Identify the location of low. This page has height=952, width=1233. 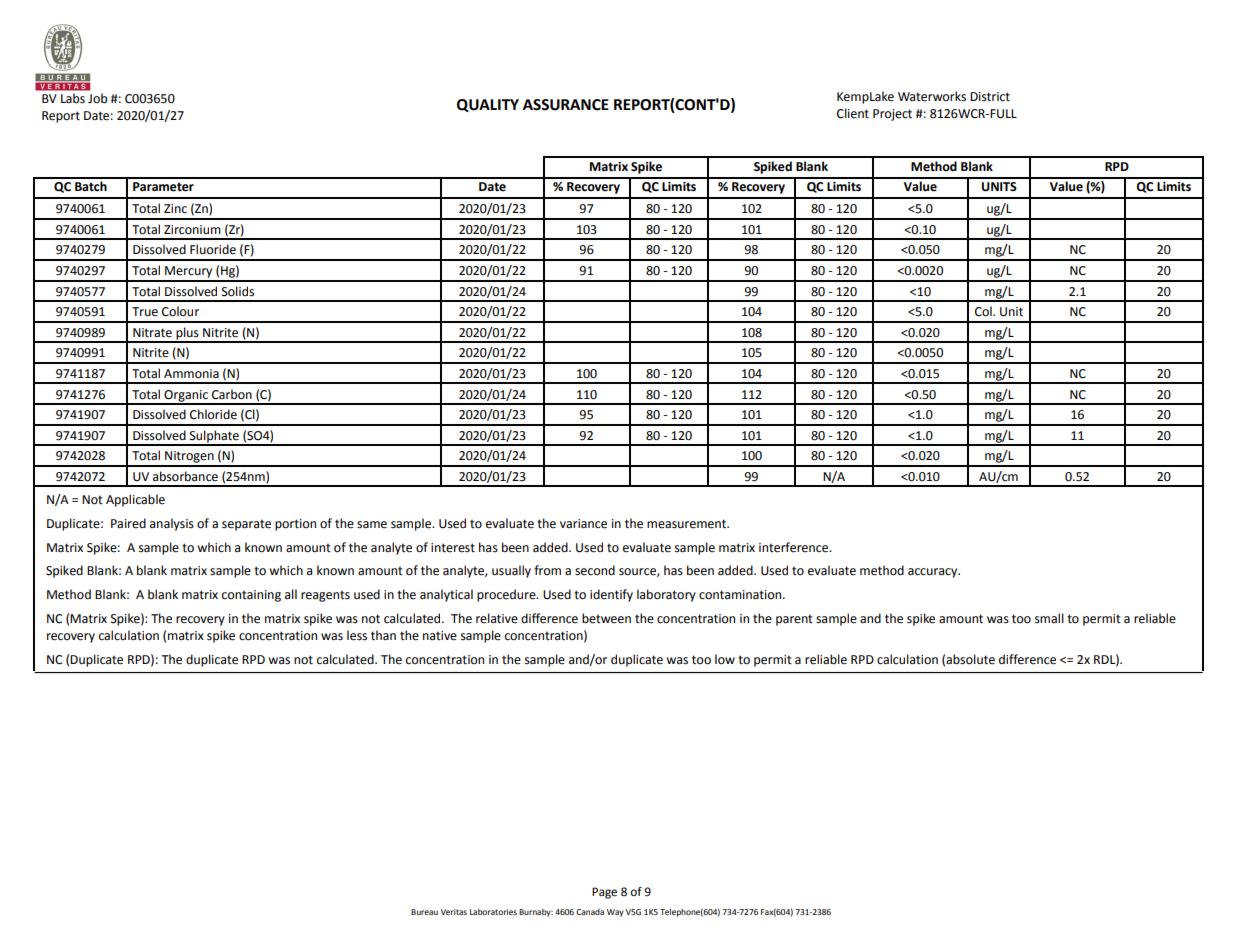
(725, 659).
